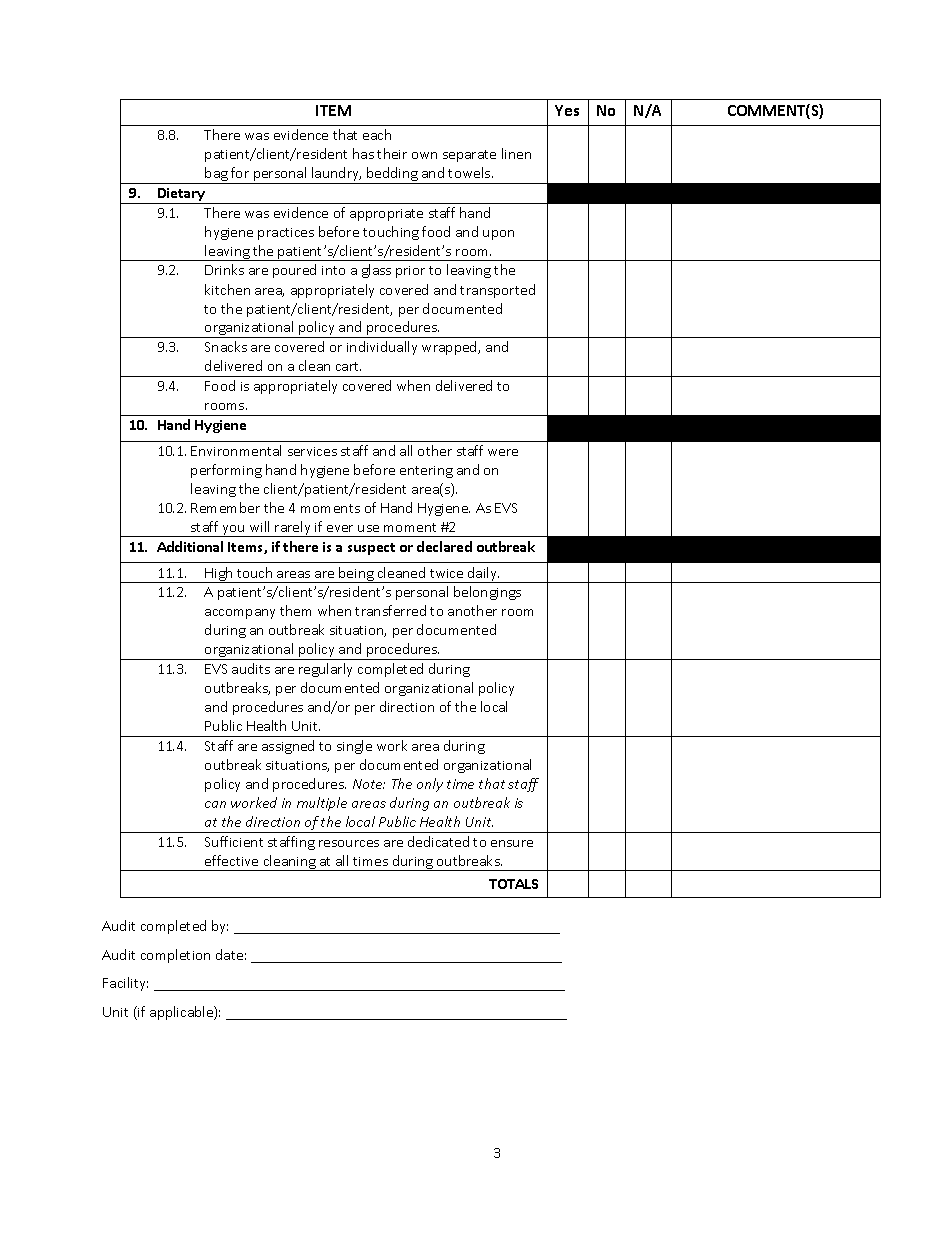 The width and height of the screenshot is (952, 1233). What do you see at coordinates (483, 575) in the screenshot?
I see `daily` at bounding box center [483, 575].
